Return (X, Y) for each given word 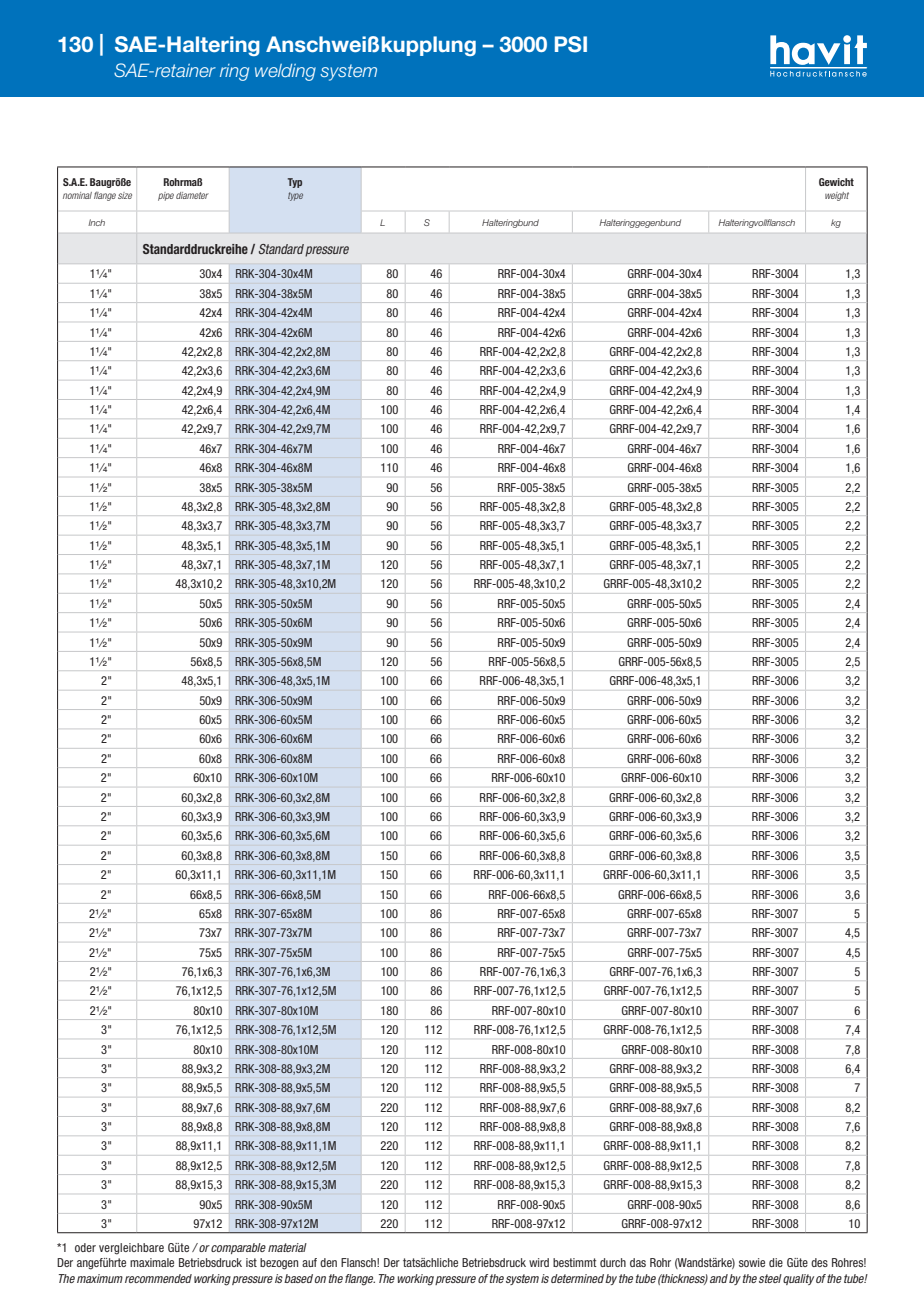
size (125, 195)
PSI (571, 44)
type (295, 196)
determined (577, 1278)
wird (539, 1262)
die (776, 1262)
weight (837, 196)
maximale (152, 1262)
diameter (192, 195)
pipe (166, 196)
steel (770, 1278)
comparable (238, 1248)
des (819, 1262)
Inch (96, 222)
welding (285, 72)
